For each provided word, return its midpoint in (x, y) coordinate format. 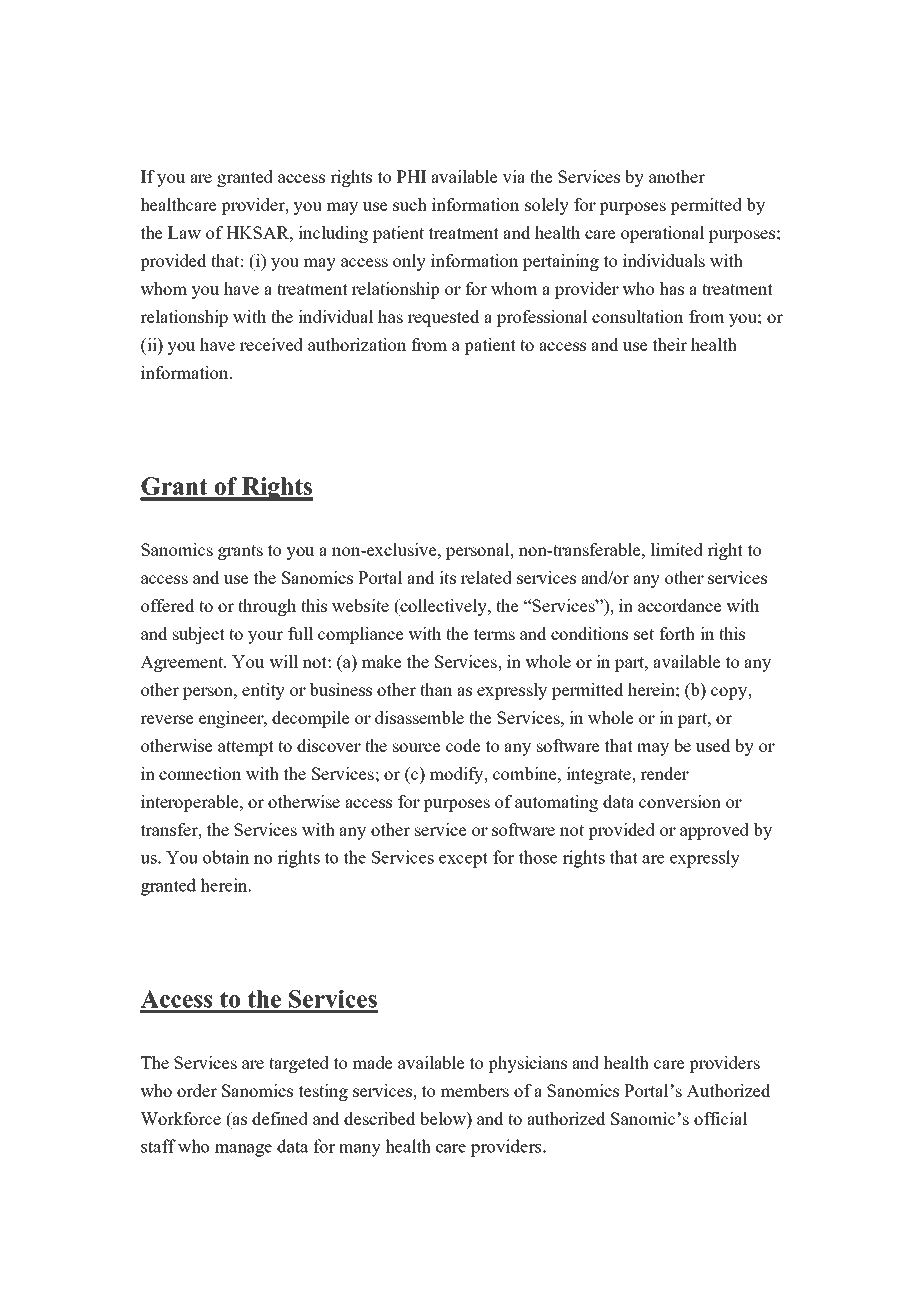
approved (714, 831)
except (463, 860)
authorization (357, 344)
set (644, 634)
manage (243, 1150)
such (410, 204)
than (436, 689)
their (670, 344)
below (444, 1118)
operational (663, 234)
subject (199, 635)
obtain (226, 857)
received (271, 344)
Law (184, 232)
